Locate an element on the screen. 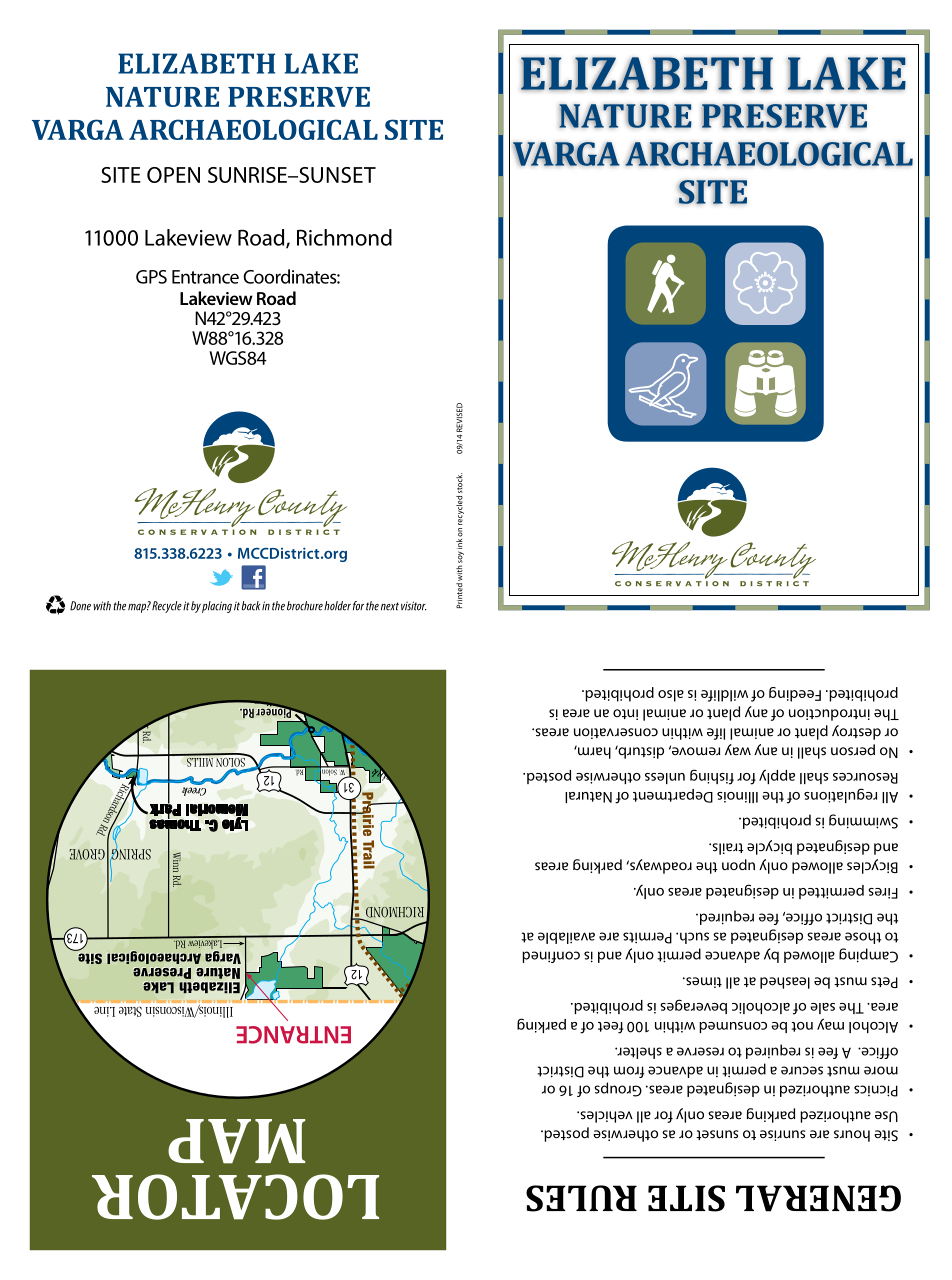 This screenshot has width=952, height=1280. placing is located at coordinates (217, 607).
